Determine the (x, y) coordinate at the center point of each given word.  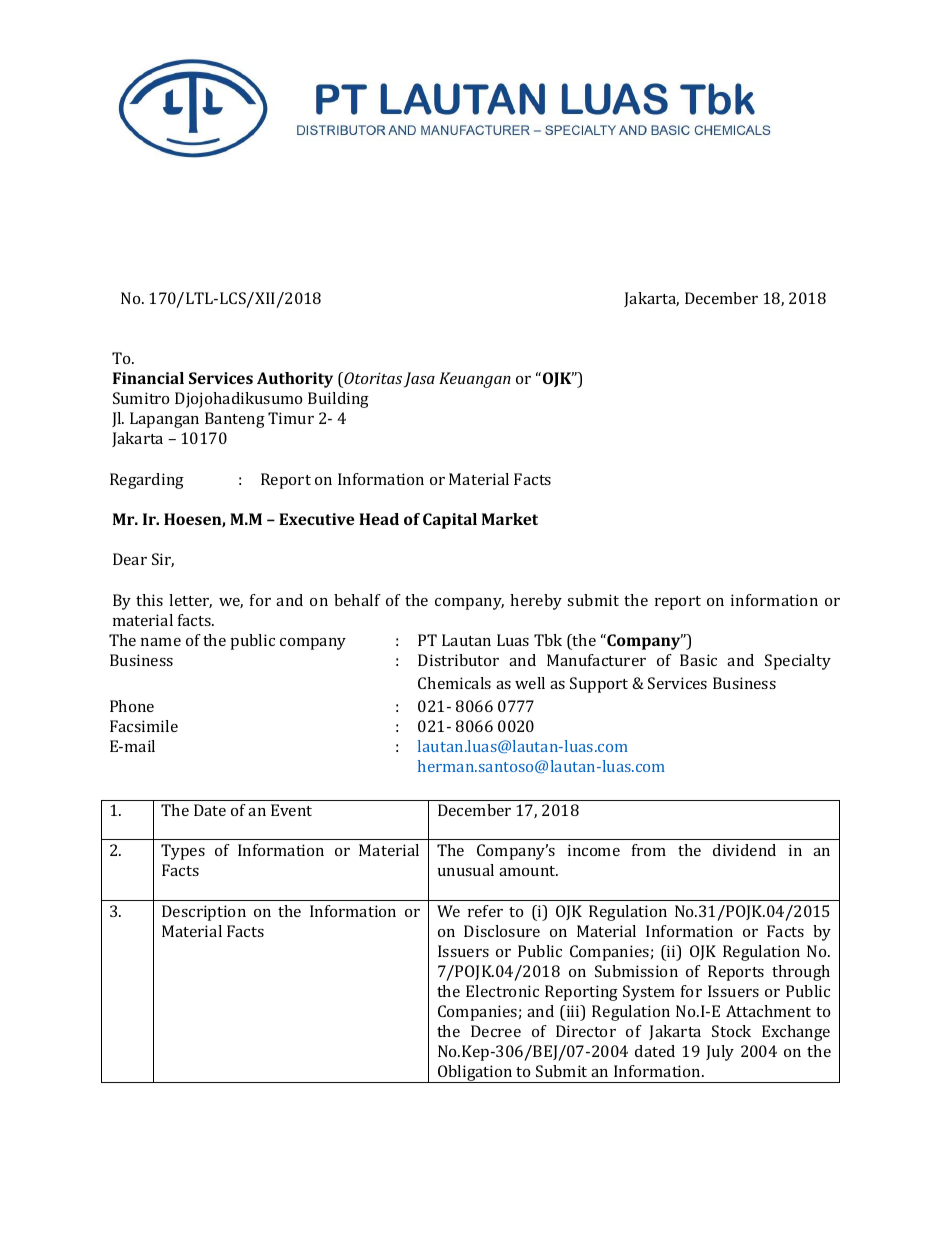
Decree (496, 1031)
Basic (698, 660)
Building (338, 400)
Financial (148, 378)
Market (510, 519)
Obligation (475, 1074)
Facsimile (144, 726)
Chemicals (454, 683)
